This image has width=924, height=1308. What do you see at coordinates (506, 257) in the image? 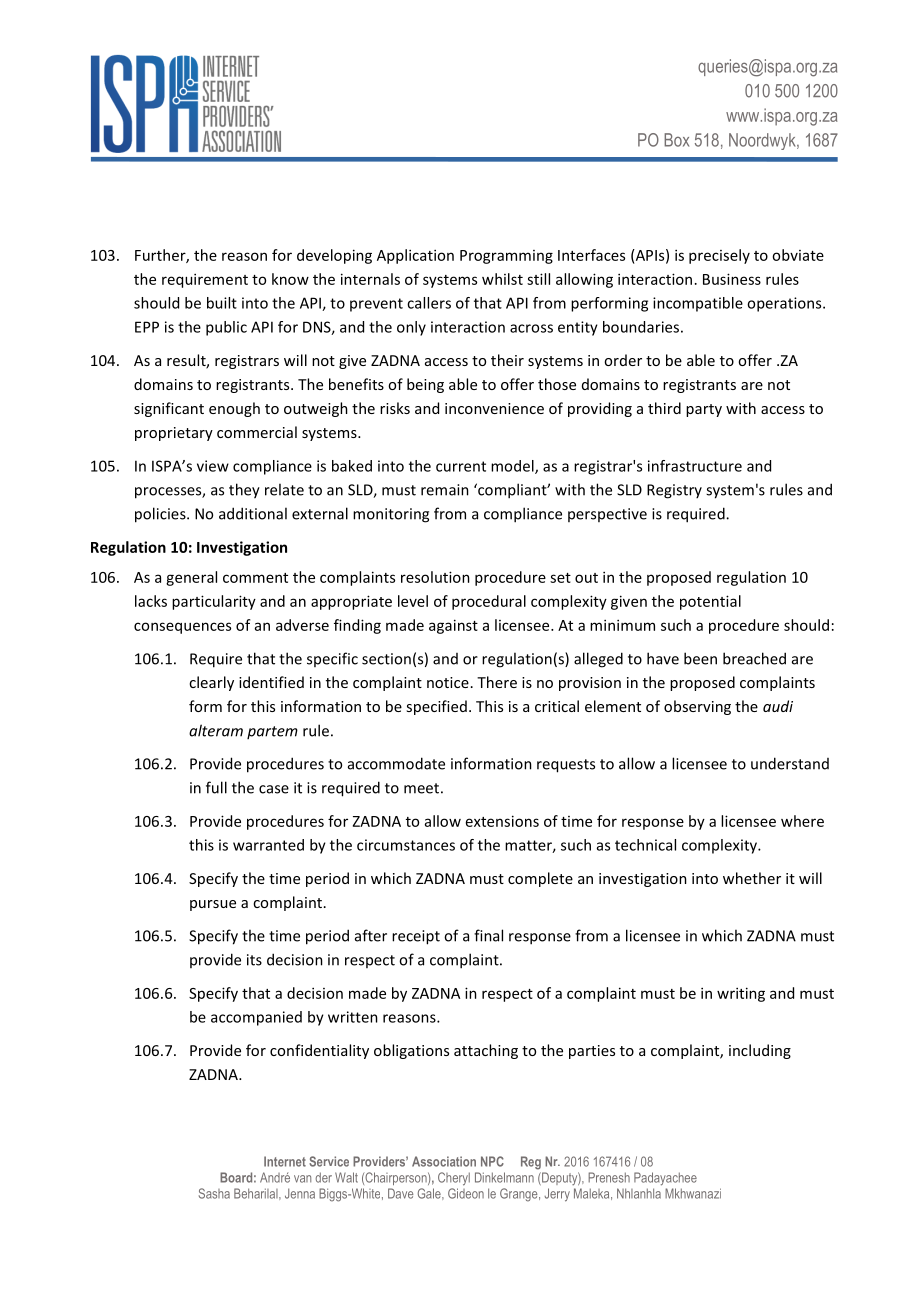
I see `Programming` at bounding box center [506, 257].
